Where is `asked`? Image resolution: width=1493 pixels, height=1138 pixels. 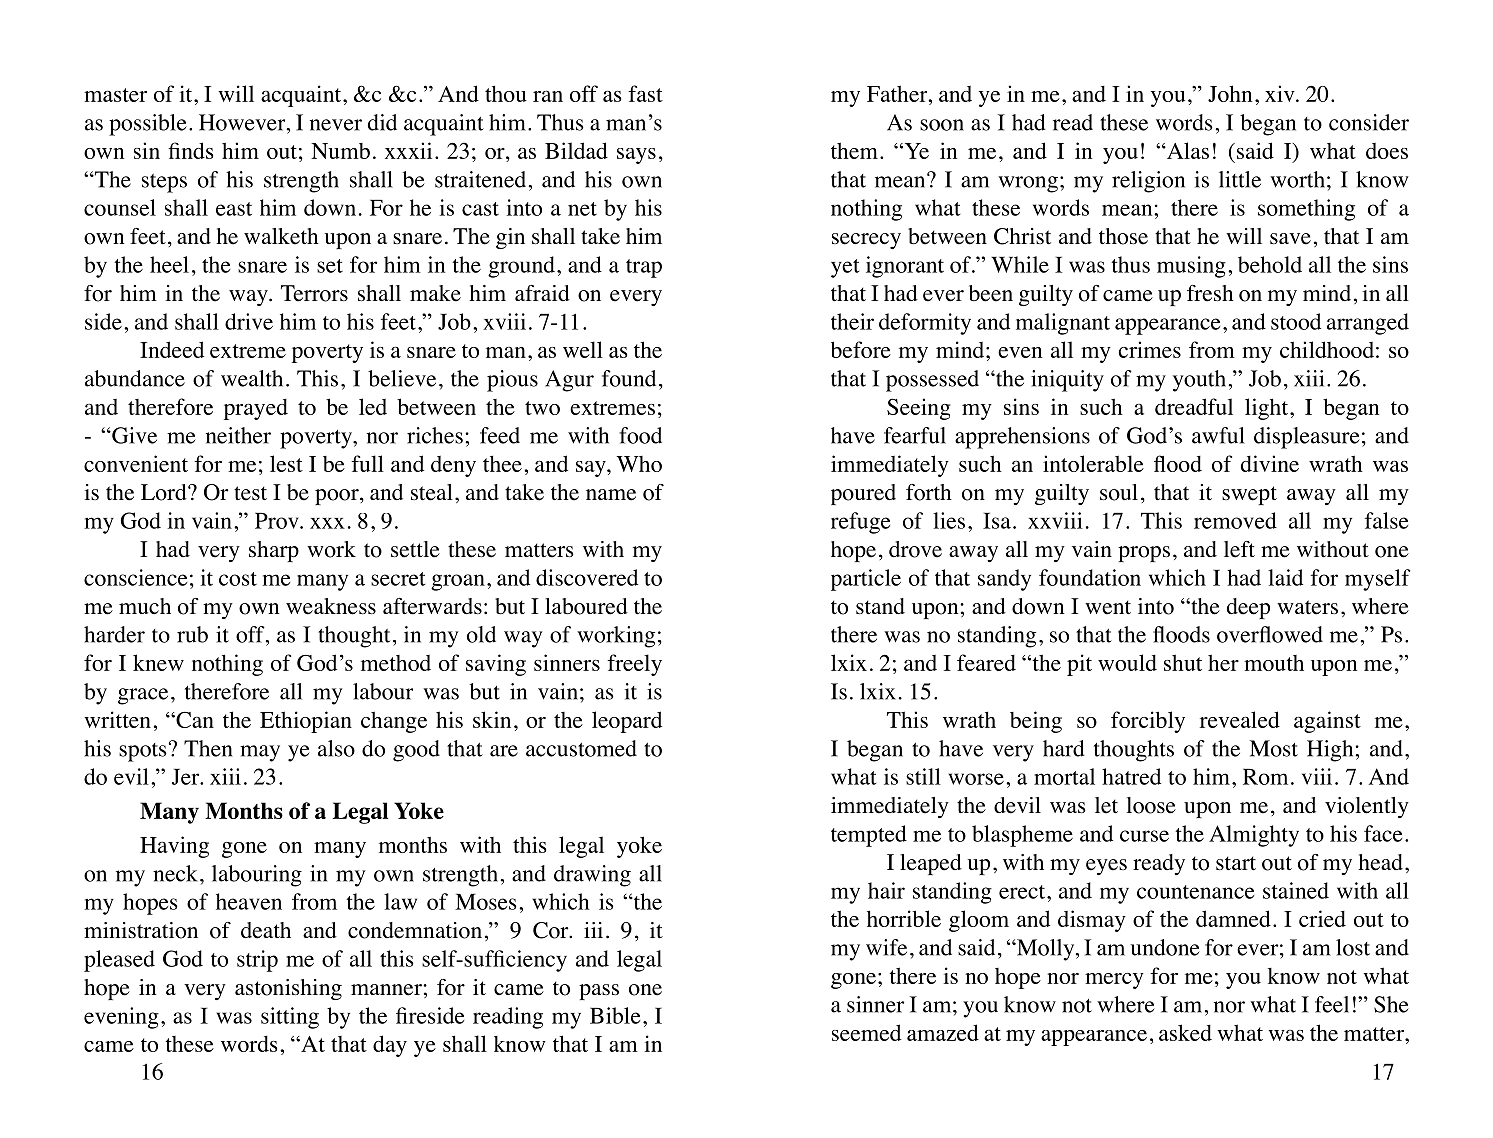
asked is located at coordinates (1185, 1032).
